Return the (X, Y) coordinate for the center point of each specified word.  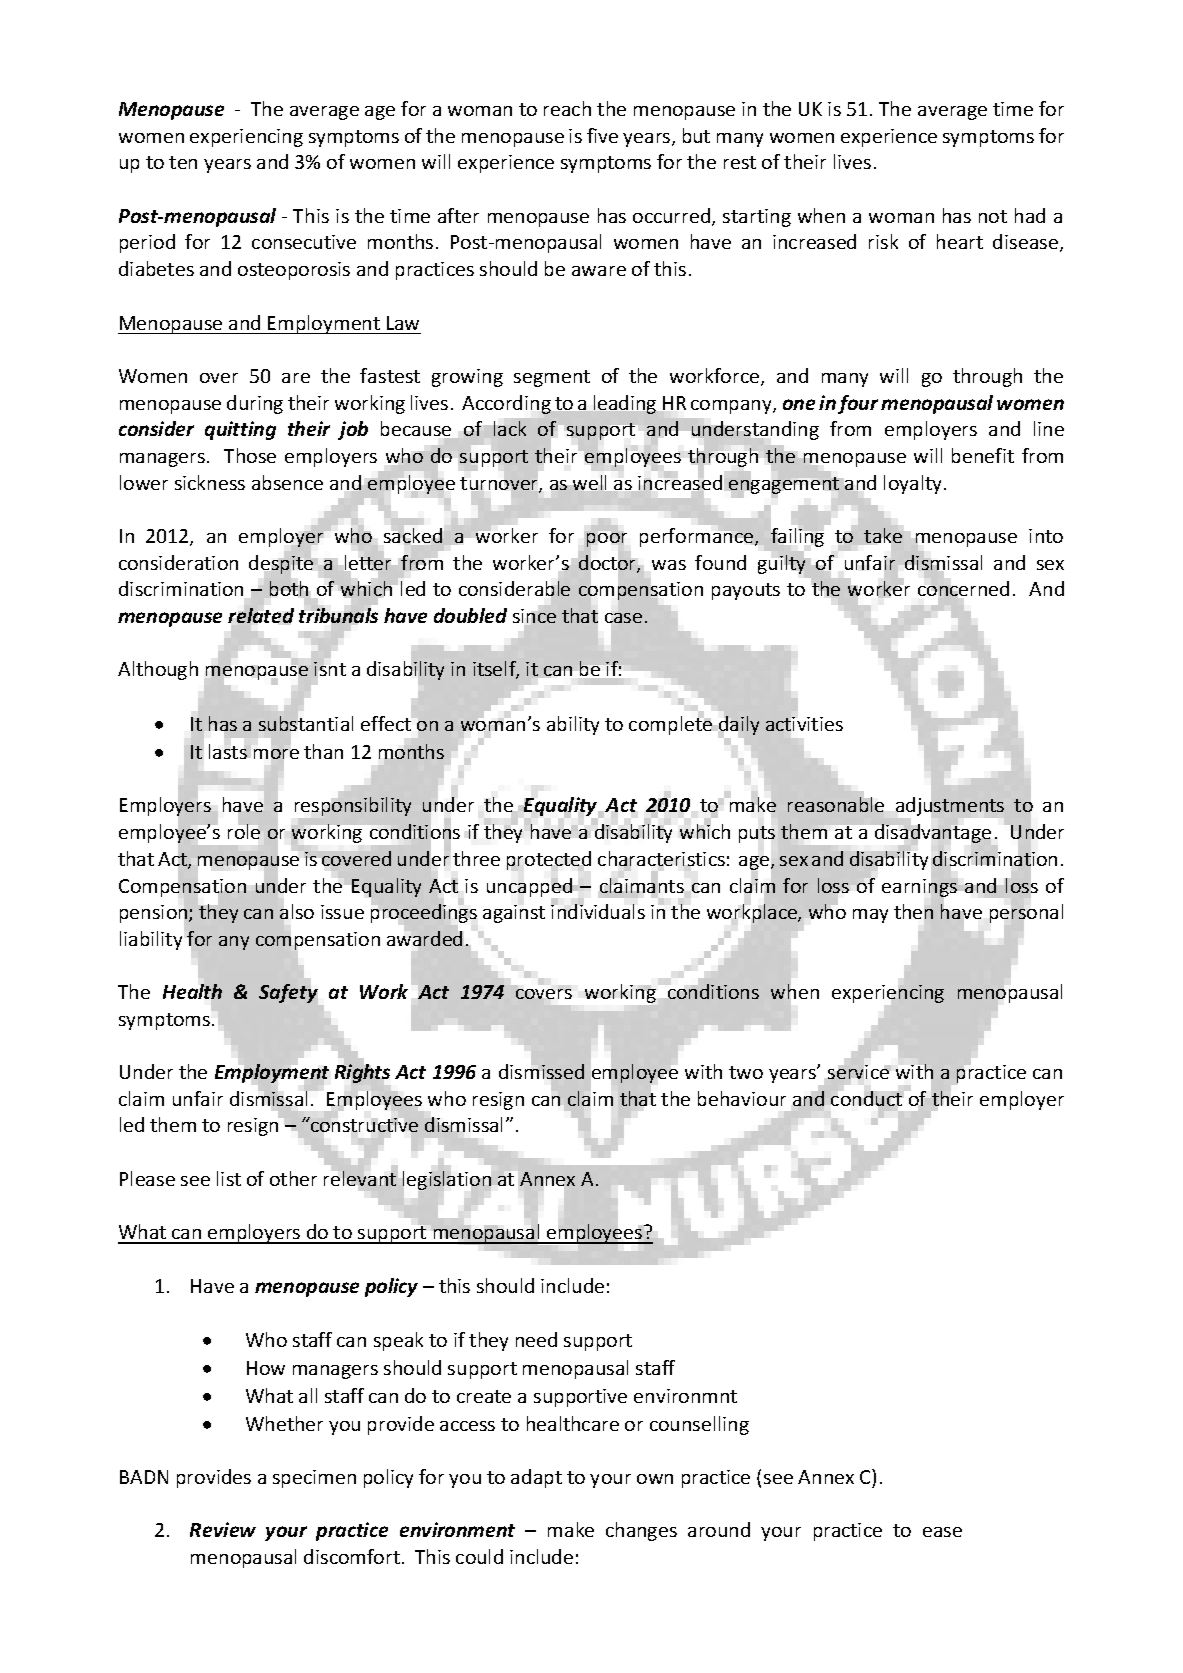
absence (287, 482)
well (589, 482)
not (993, 216)
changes (641, 1531)
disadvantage (933, 833)
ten (183, 162)
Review (223, 1529)
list (229, 1178)
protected (549, 860)
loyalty (912, 484)
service (858, 1072)
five (602, 135)
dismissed (541, 1071)
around (719, 1529)
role (245, 830)
